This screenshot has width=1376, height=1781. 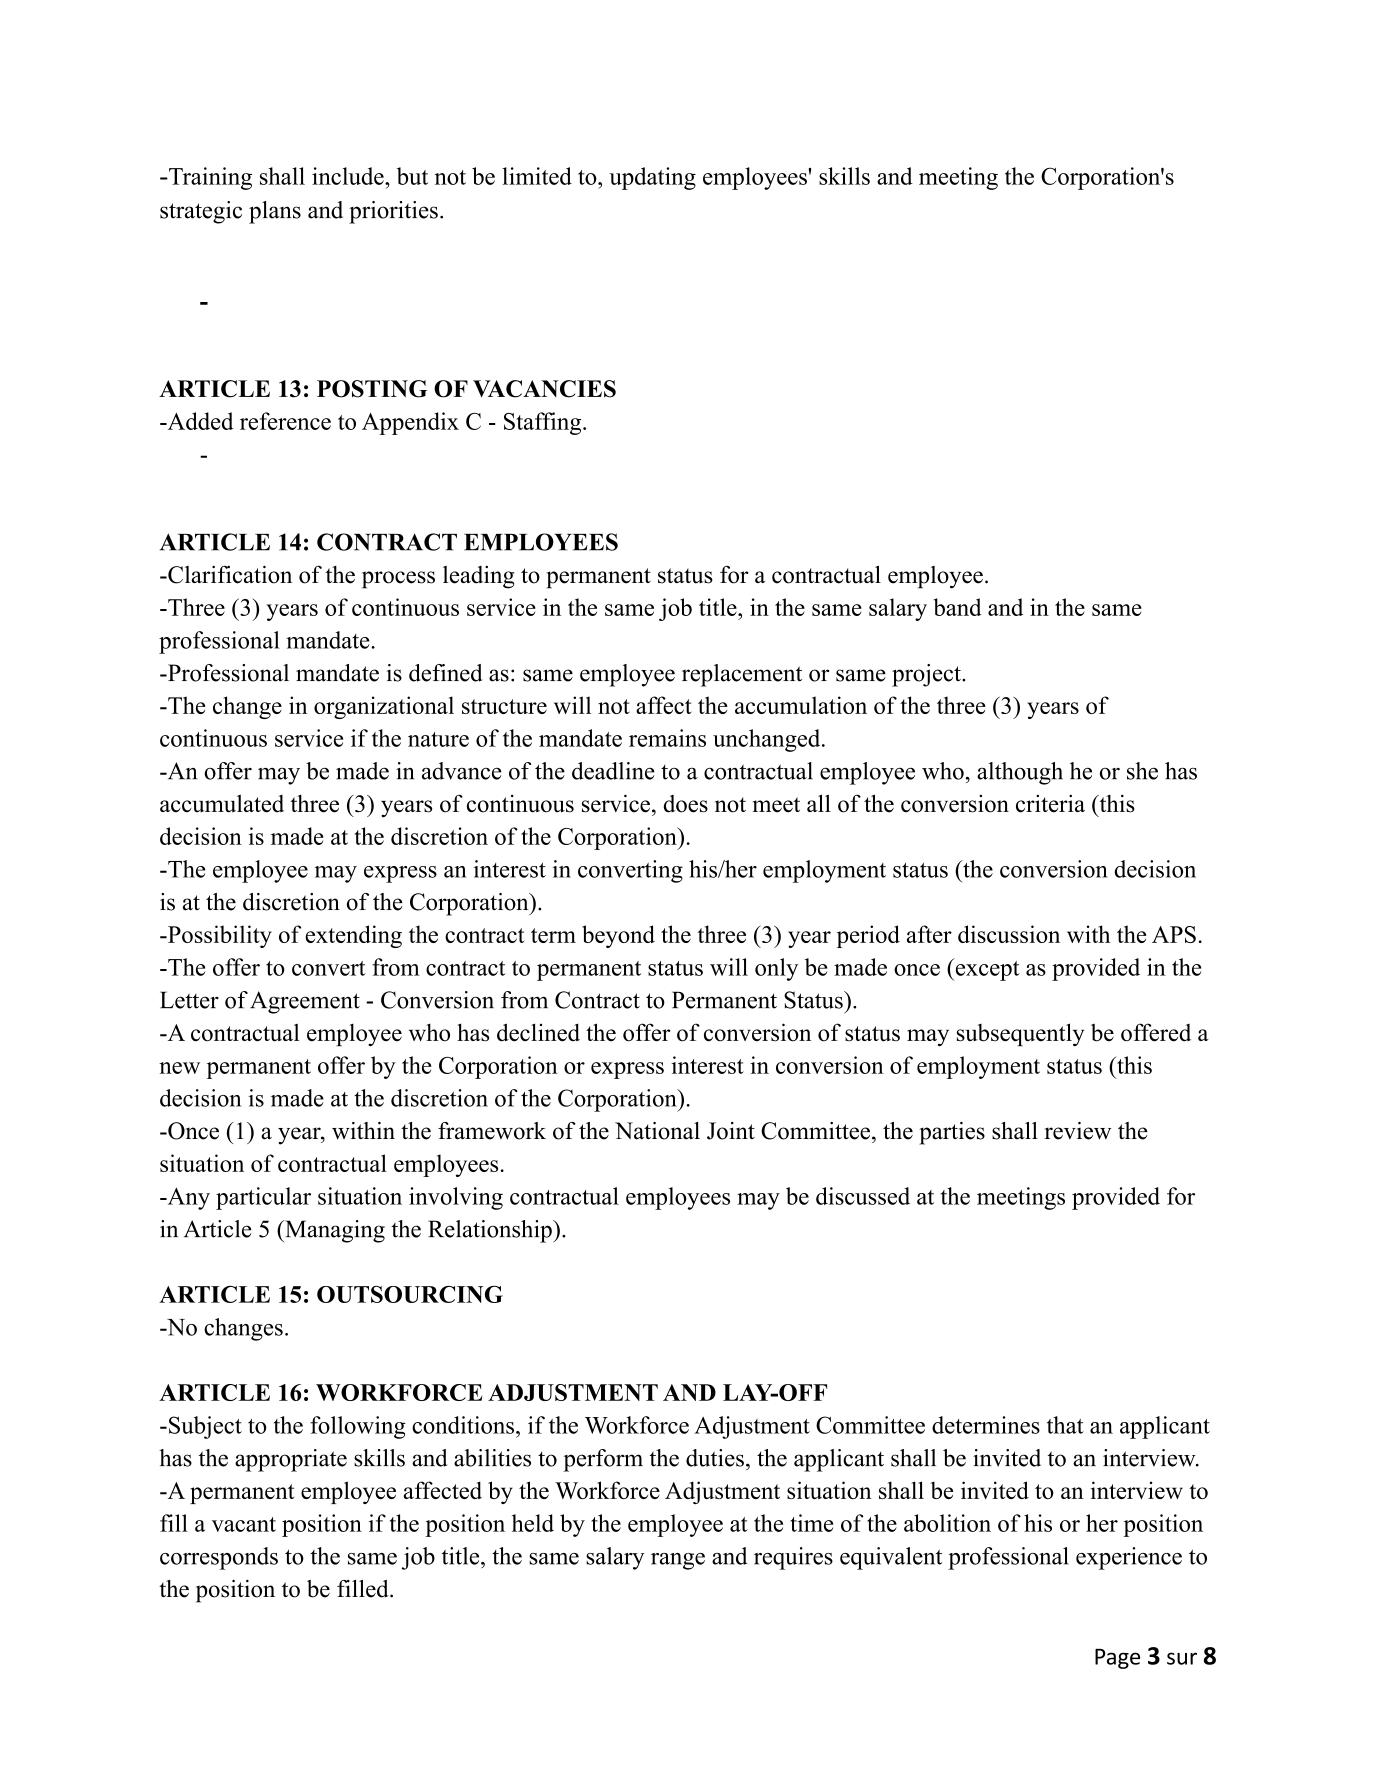 What do you see at coordinates (275, 212) in the screenshot?
I see `plans` at bounding box center [275, 212].
